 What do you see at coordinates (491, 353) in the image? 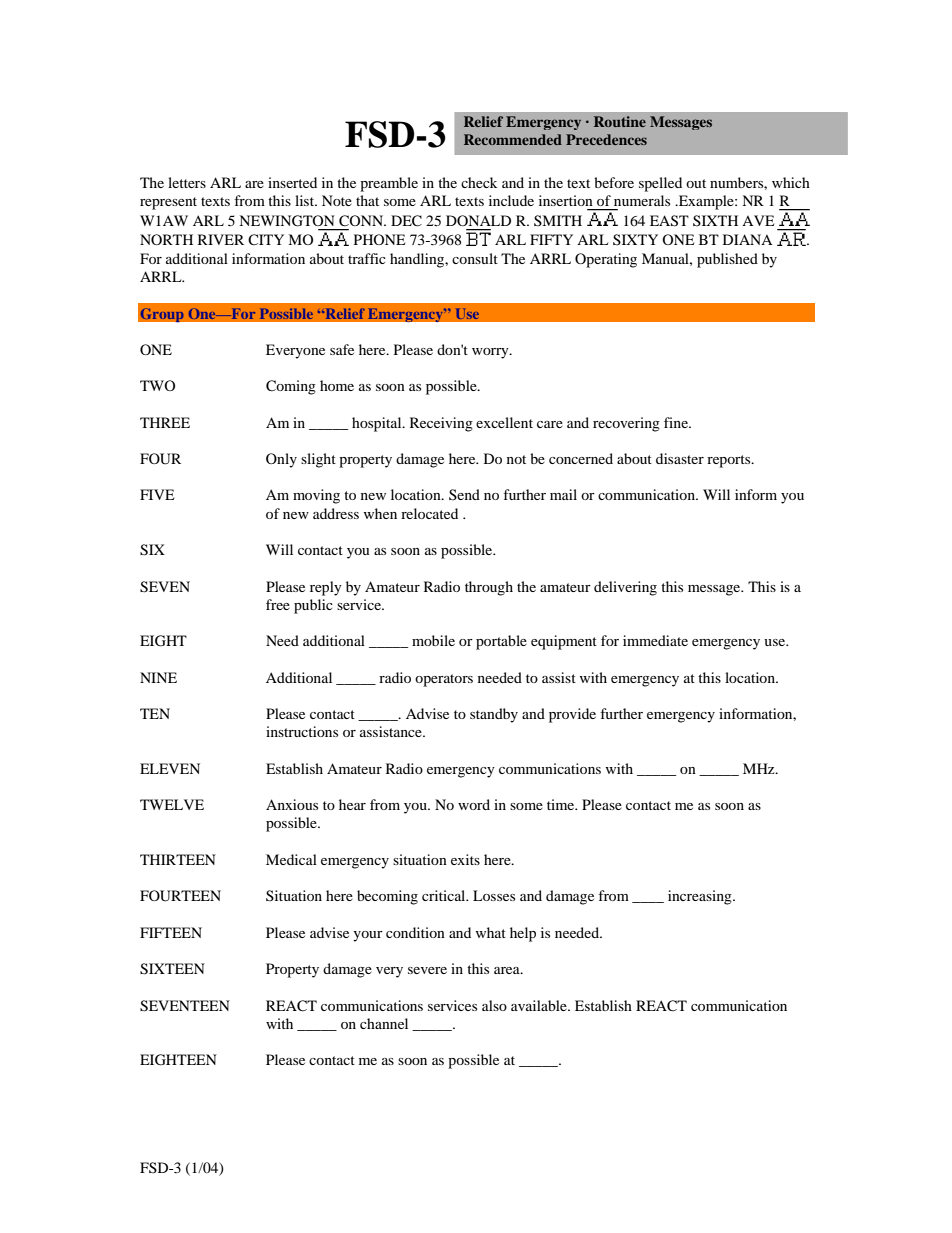
I see `worry` at bounding box center [491, 353].
